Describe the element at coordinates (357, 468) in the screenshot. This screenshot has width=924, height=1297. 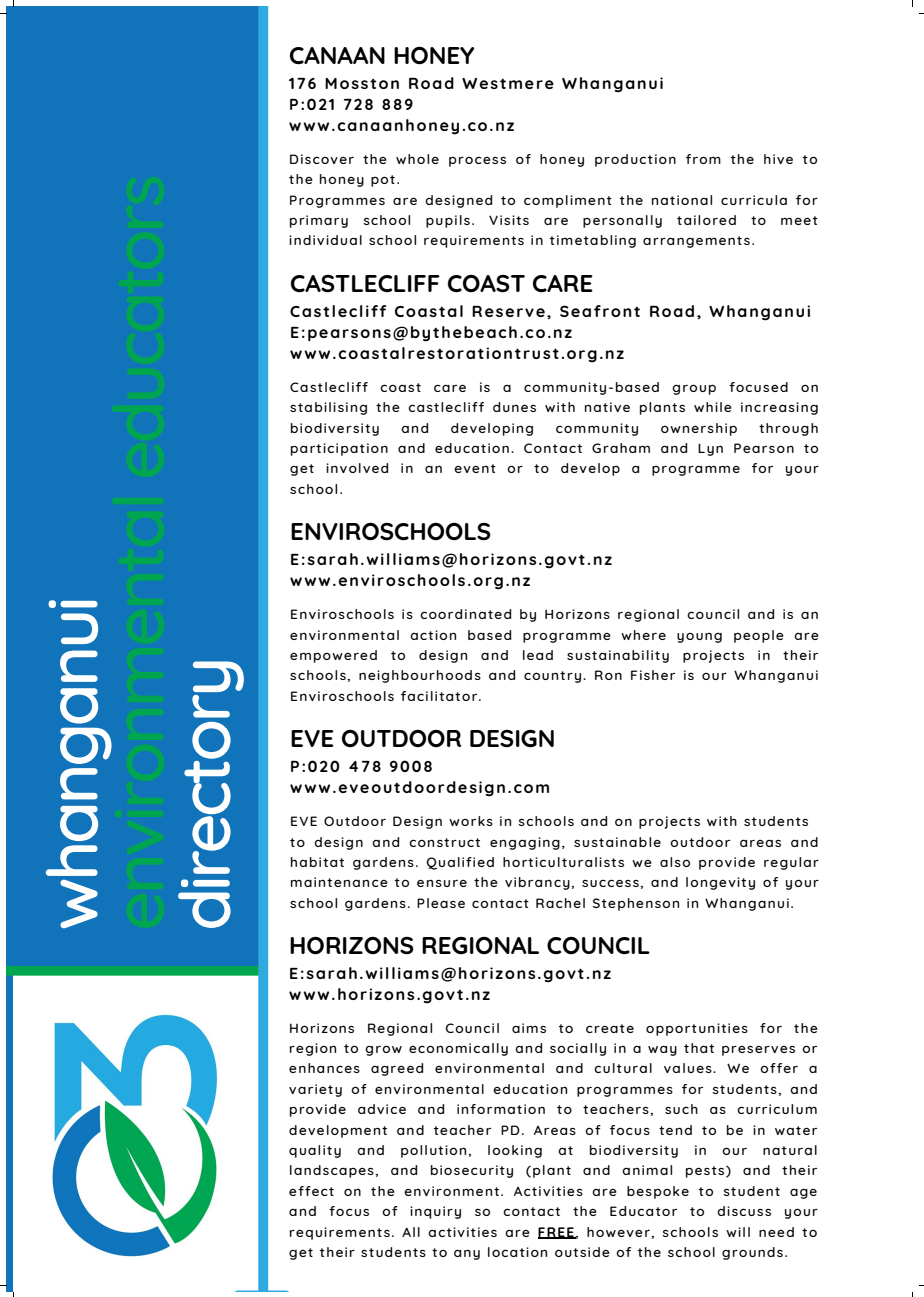
I see `involved` at that location.
